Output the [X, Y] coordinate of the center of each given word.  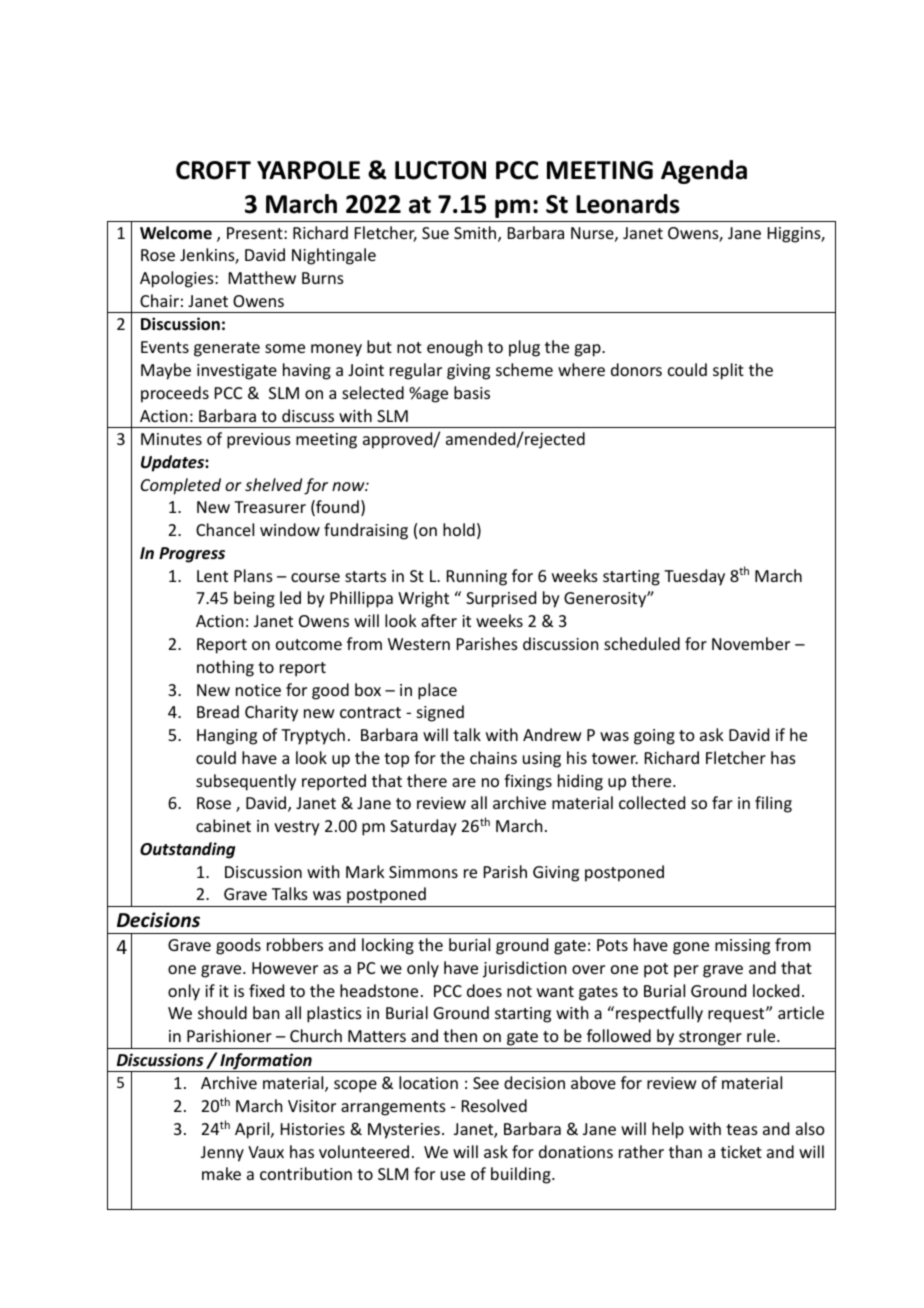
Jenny [222, 1154]
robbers [295, 944]
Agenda [704, 172]
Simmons [423, 872]
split [728, 371]
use [453, 1175]
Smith [476, 234]
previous [259, 441]
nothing [225, 668]
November [751, 643]
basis [472, 392]
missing [742, 947]
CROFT [213, 170]
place [437, 691]
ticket [741, 1151]
